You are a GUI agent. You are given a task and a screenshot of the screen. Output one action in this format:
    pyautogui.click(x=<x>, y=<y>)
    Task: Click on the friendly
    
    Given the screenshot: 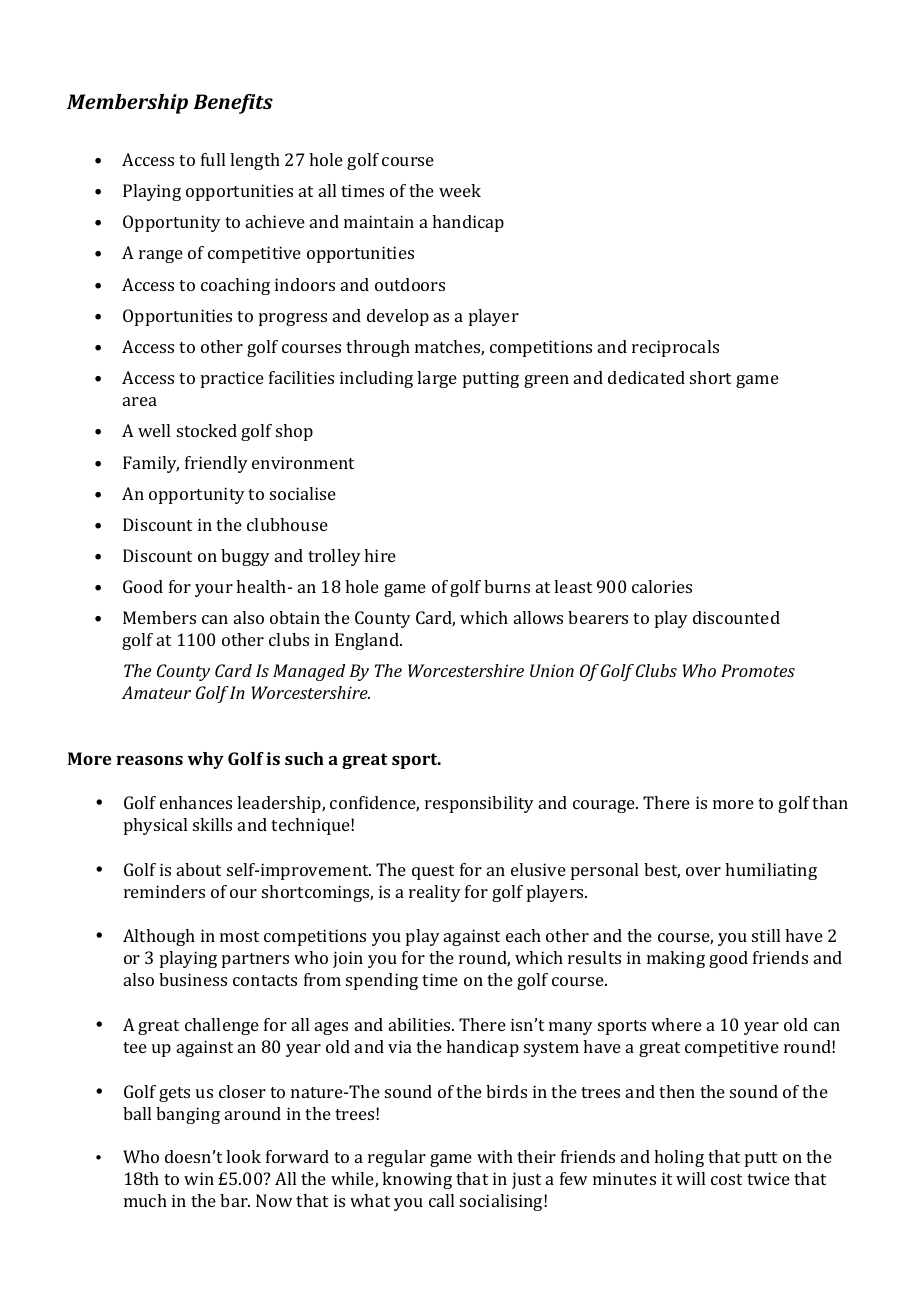 What is the action you would take?
    pyautogui.click(x=216, y=464)
